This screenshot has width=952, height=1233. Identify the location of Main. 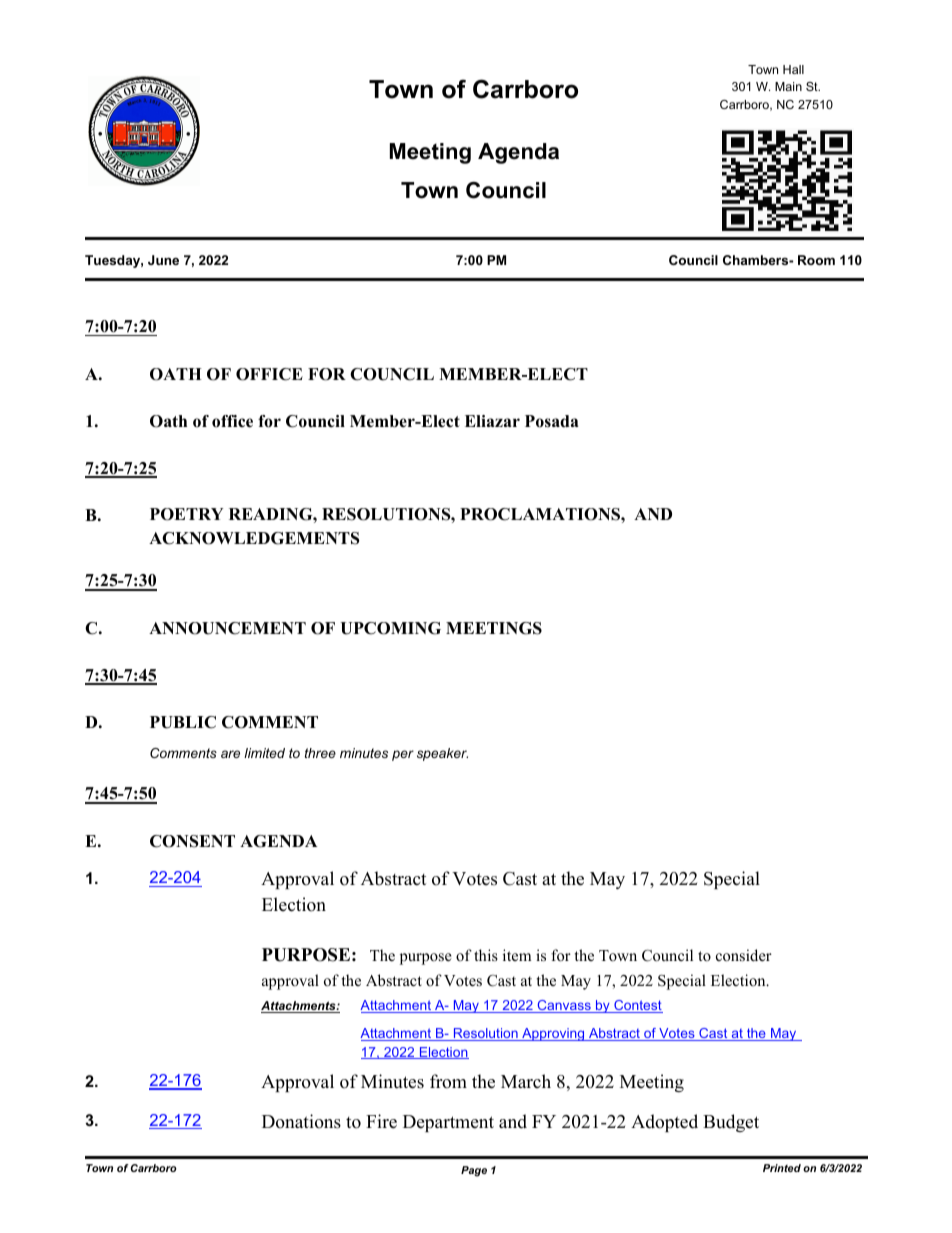
(788, 86).
